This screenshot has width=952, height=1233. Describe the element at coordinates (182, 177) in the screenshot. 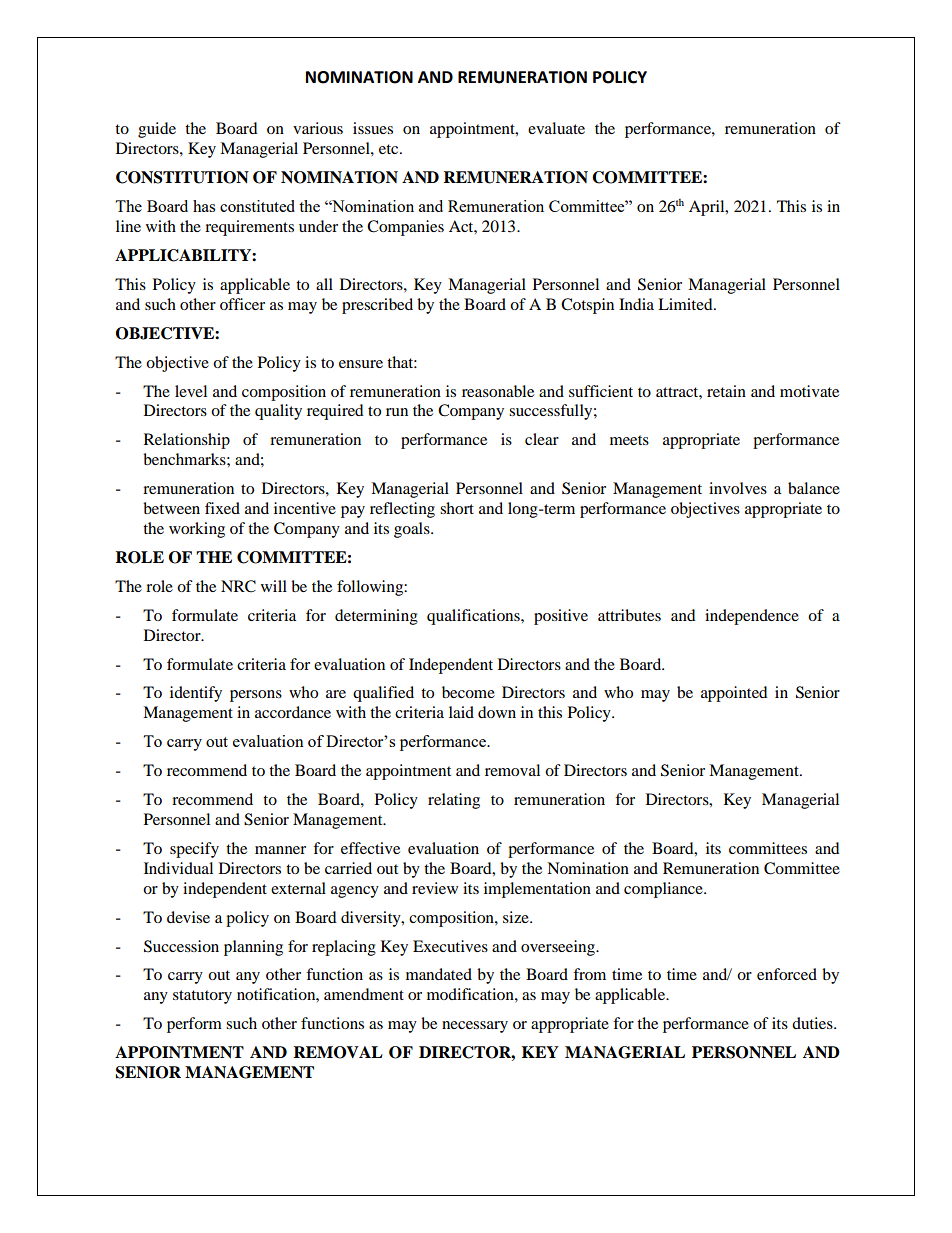

I see `CONSTITUTION` at that location.
